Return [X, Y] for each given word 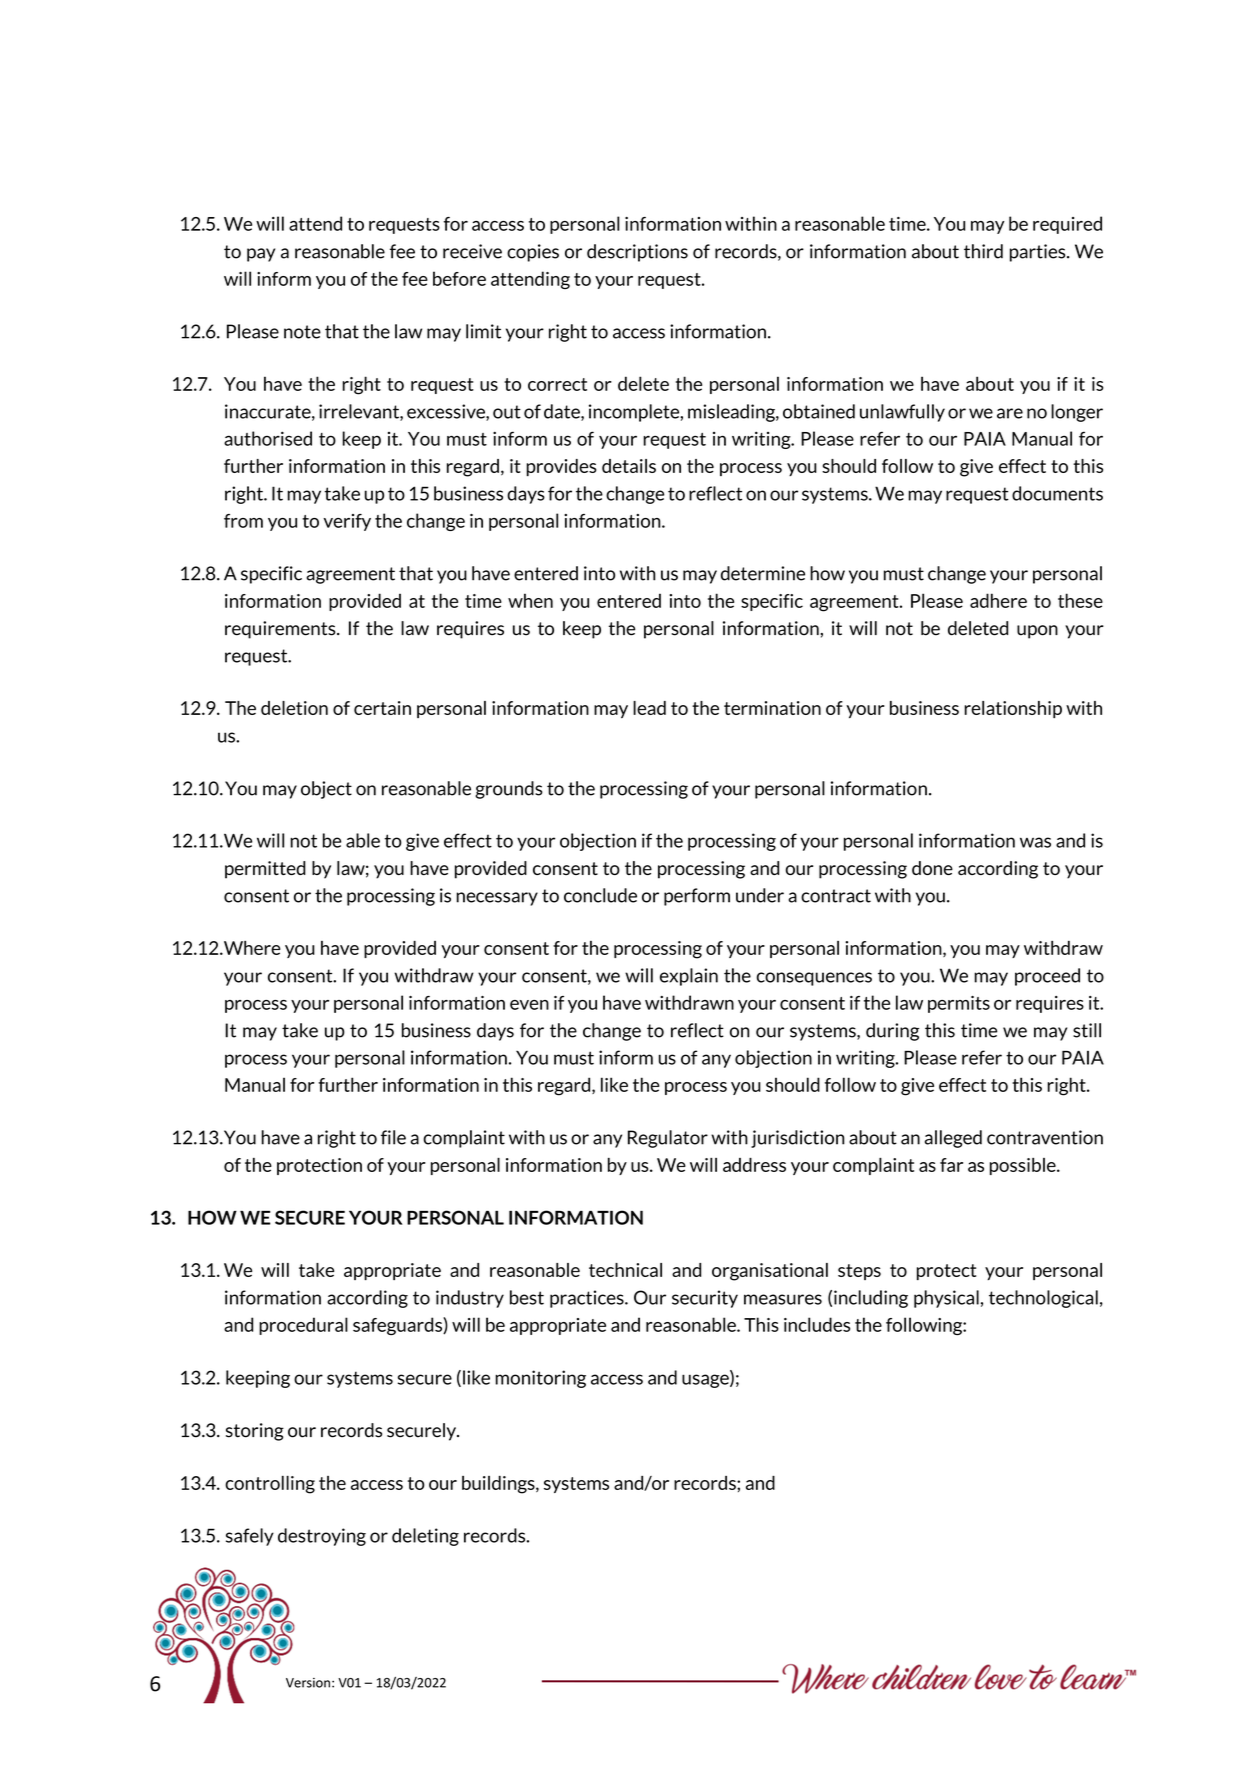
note [302, 332]
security [705, 1299]
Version [308, 1683]
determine [763, 573]
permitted [265, 870]
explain [689, 977]
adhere [998, 600]
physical [946, 1299]
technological [1043, 1299]
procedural [303, 1326]
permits [959, 1004]
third [983, 251]
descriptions [637, 253]
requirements [281, 630]
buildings [499, 1485]
